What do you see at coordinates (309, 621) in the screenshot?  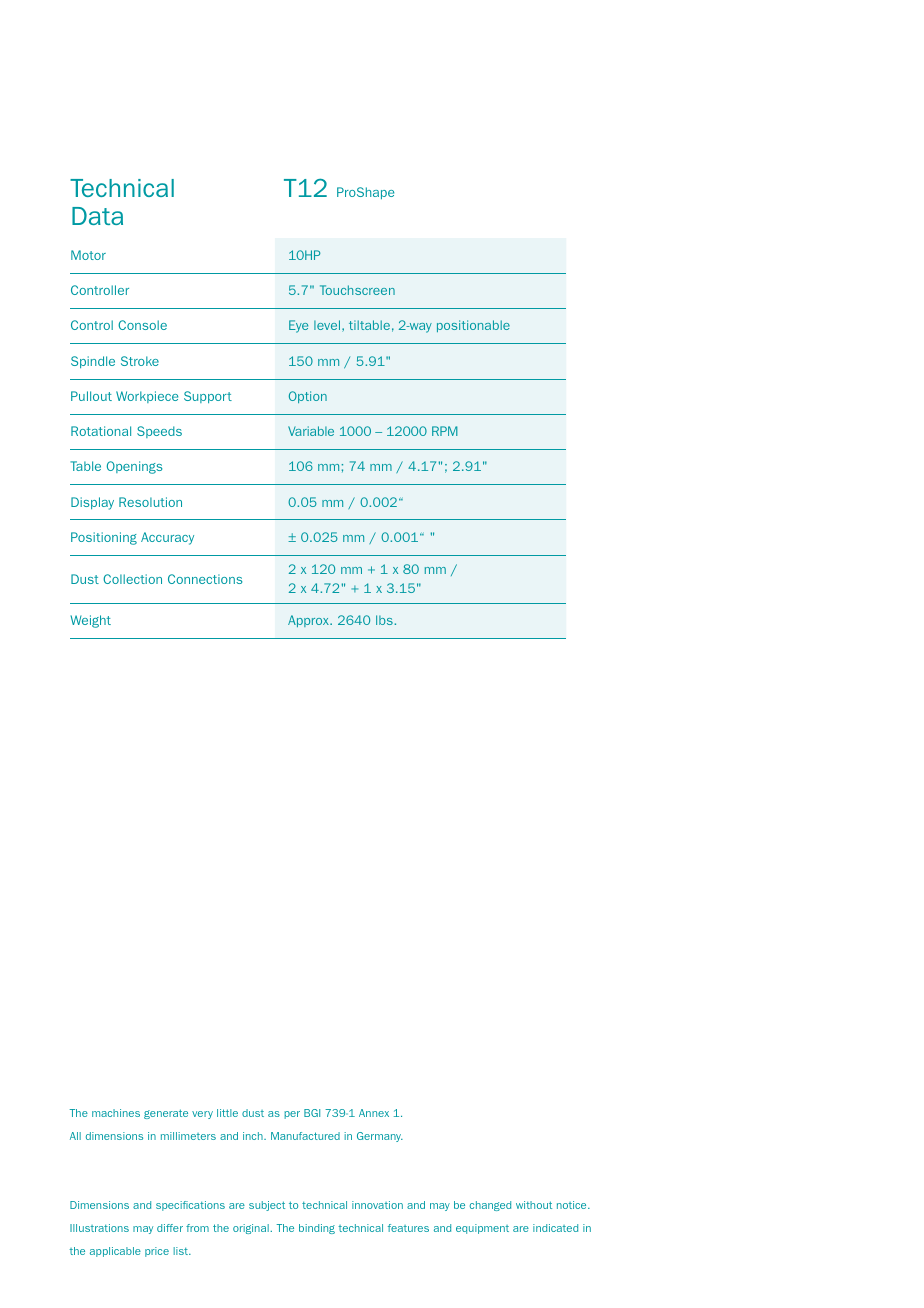 I see `Approx` at bounding box center [309, 621].
